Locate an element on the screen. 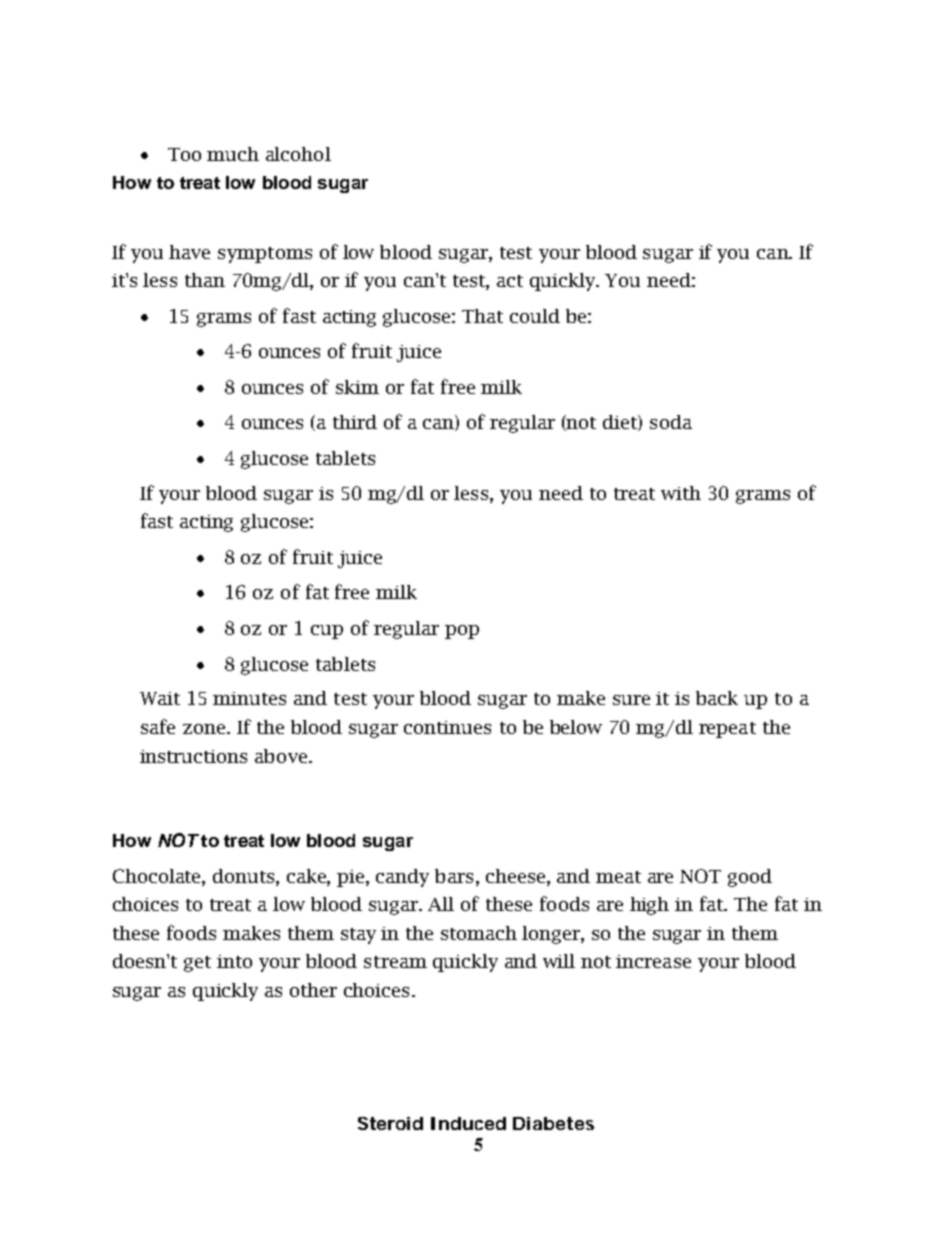  other is located at coordinates (313, 990).
